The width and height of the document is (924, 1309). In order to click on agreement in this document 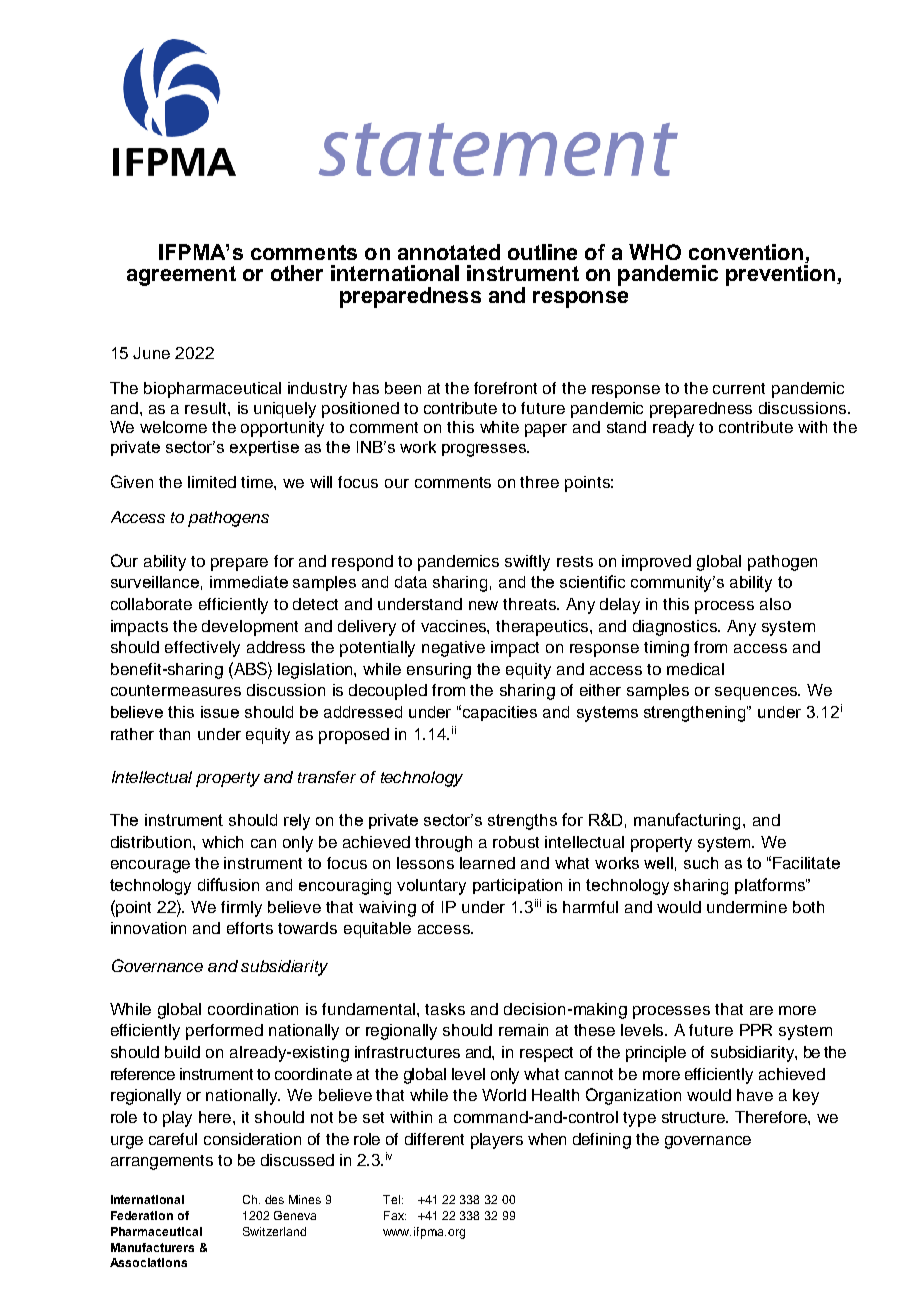, I will do `click(181, 276)`.
